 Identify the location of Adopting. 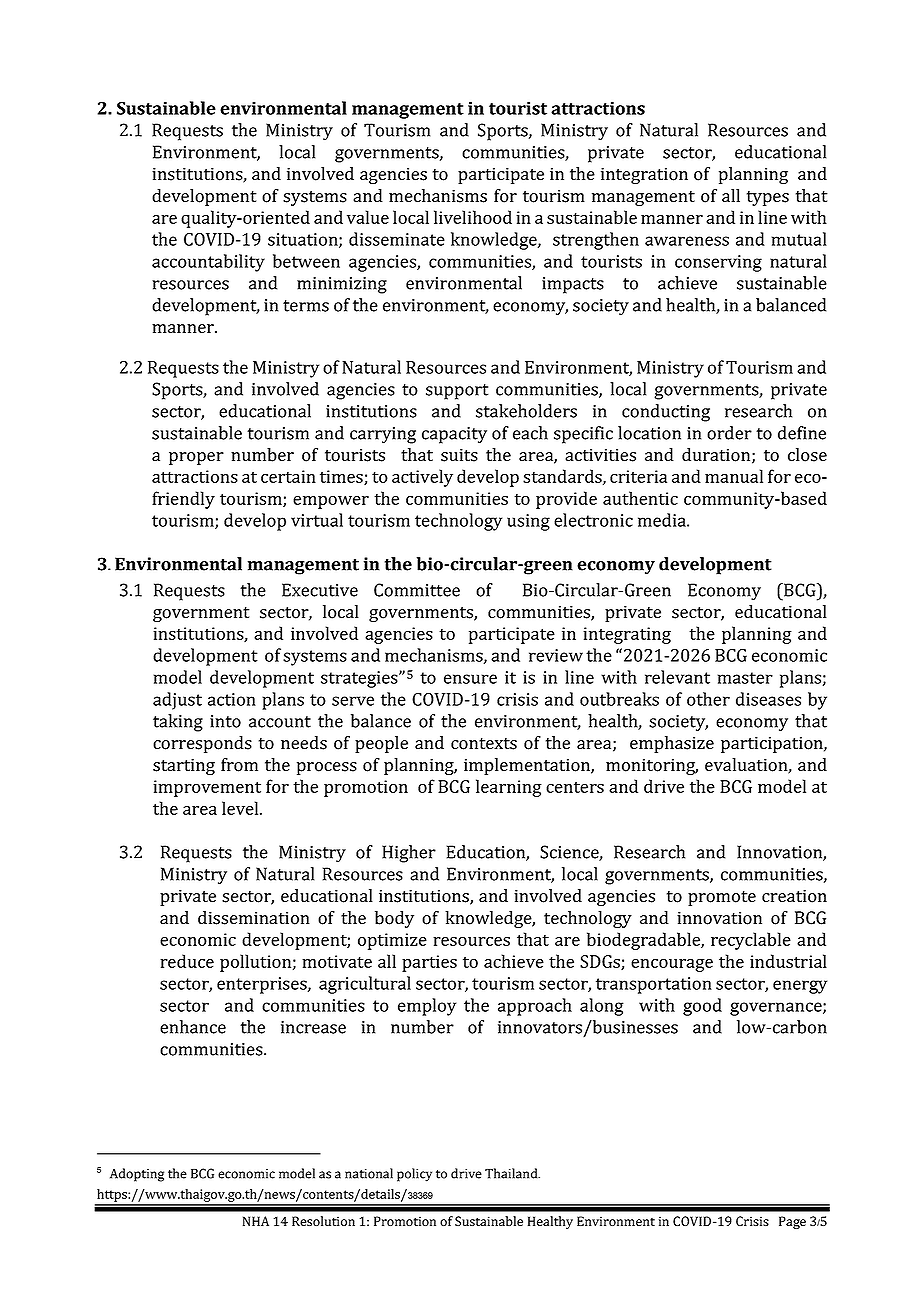
(137, 1175).
